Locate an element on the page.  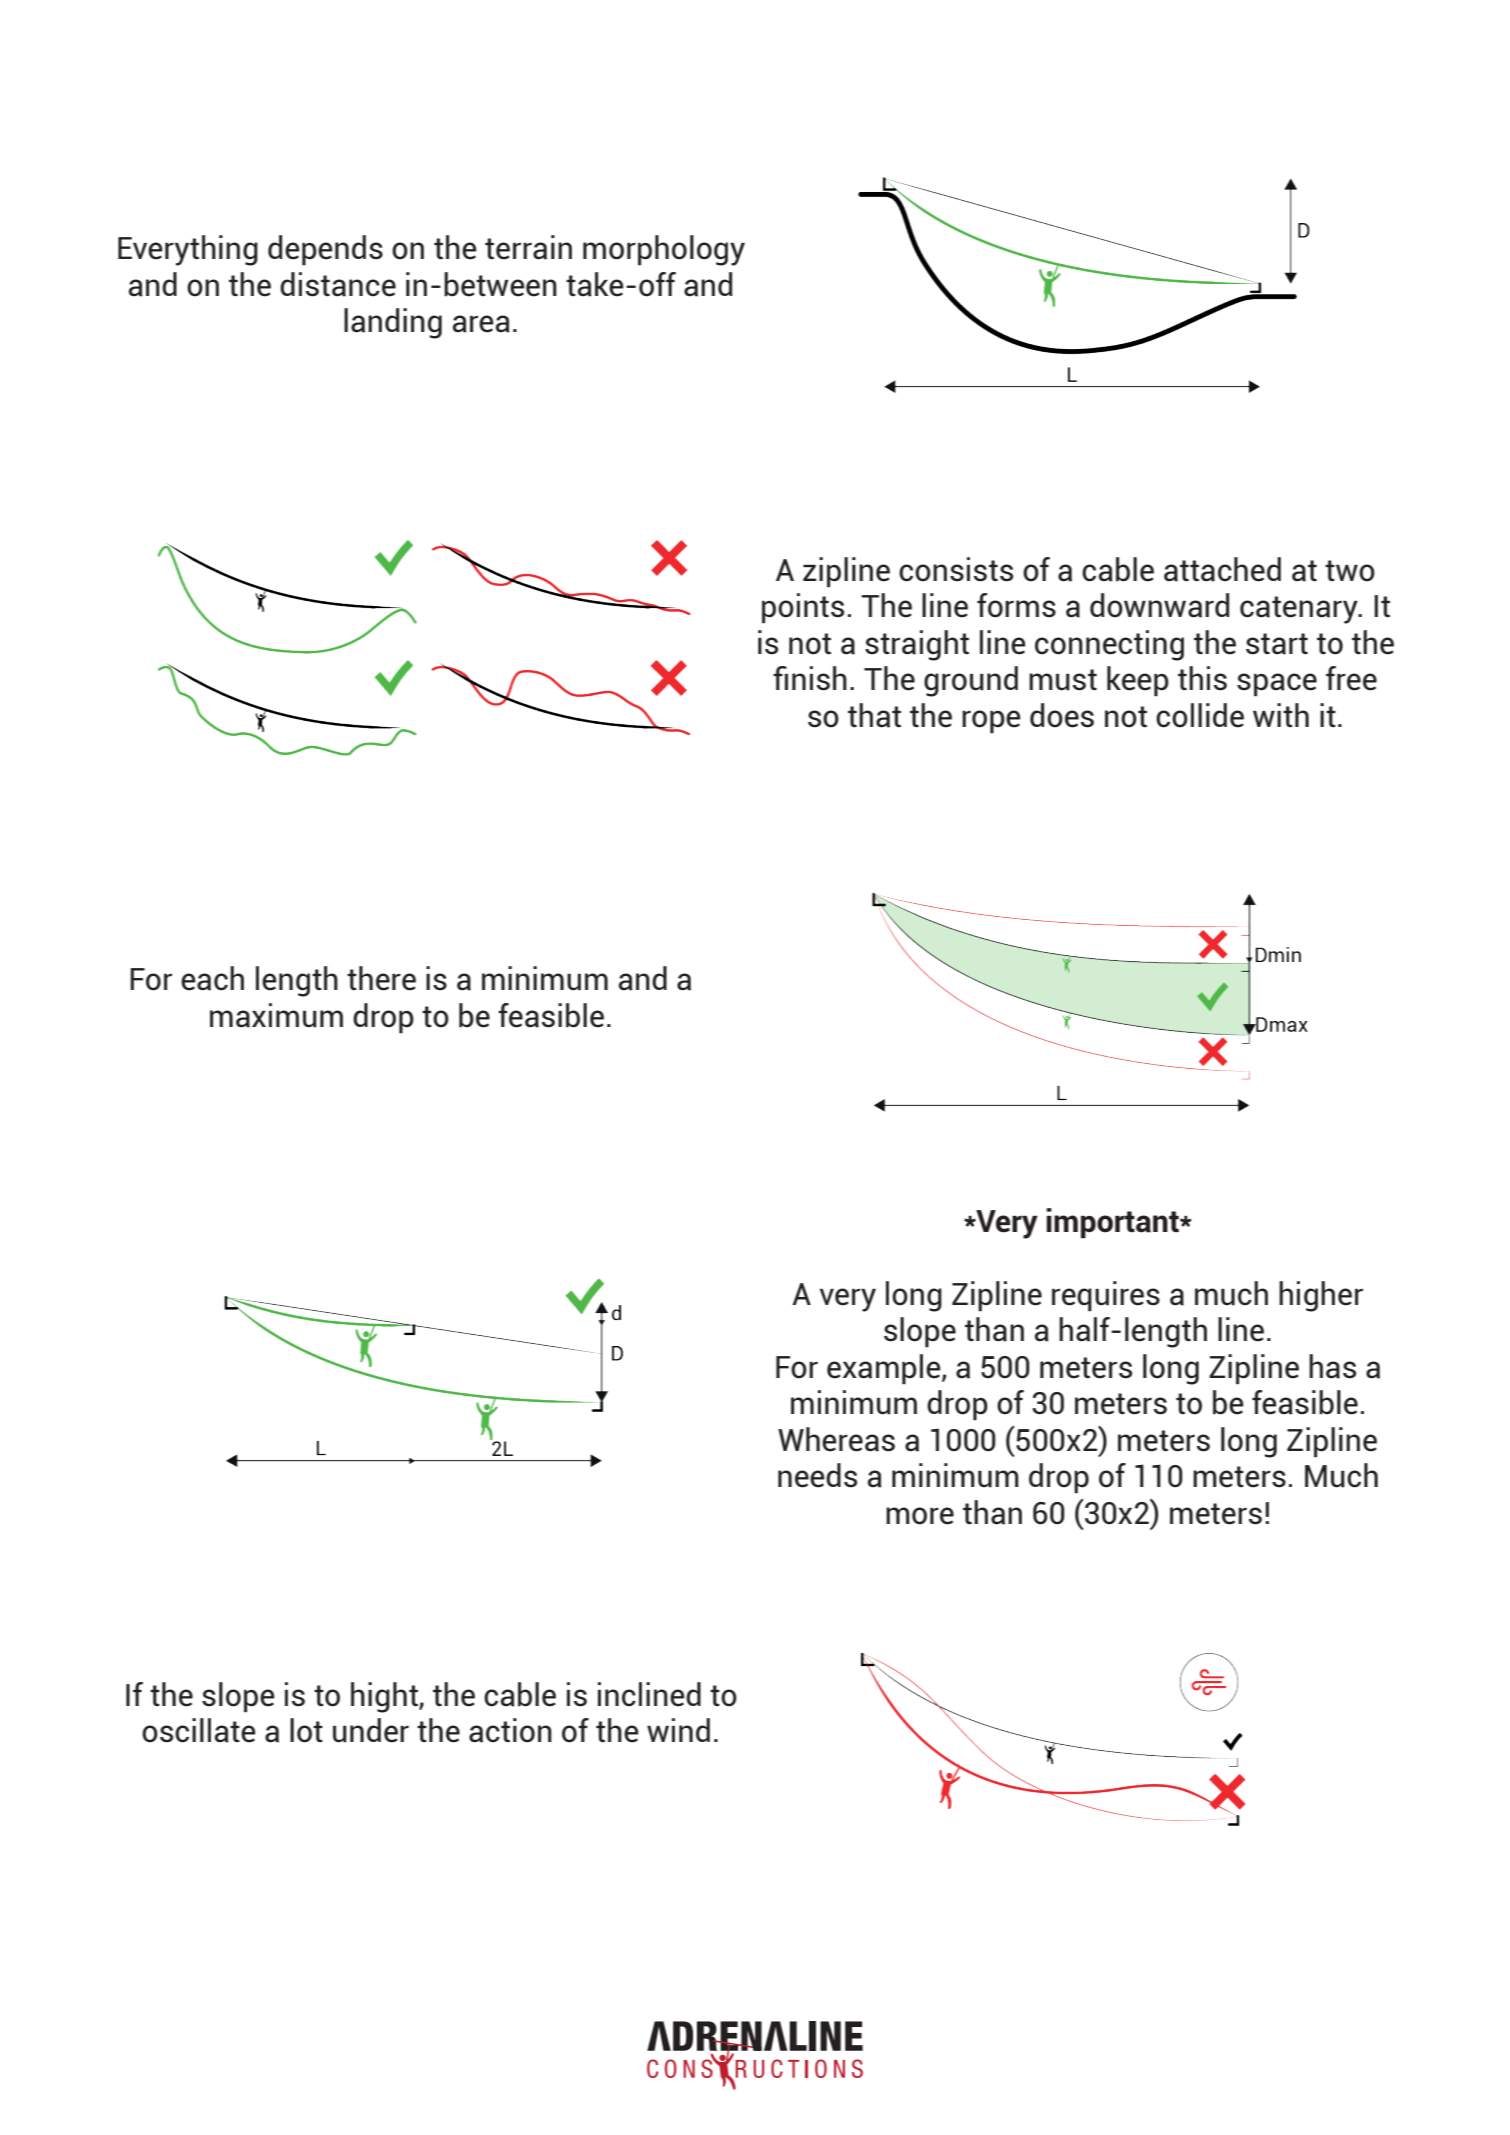
more is located at coordinates (920, 1516).
